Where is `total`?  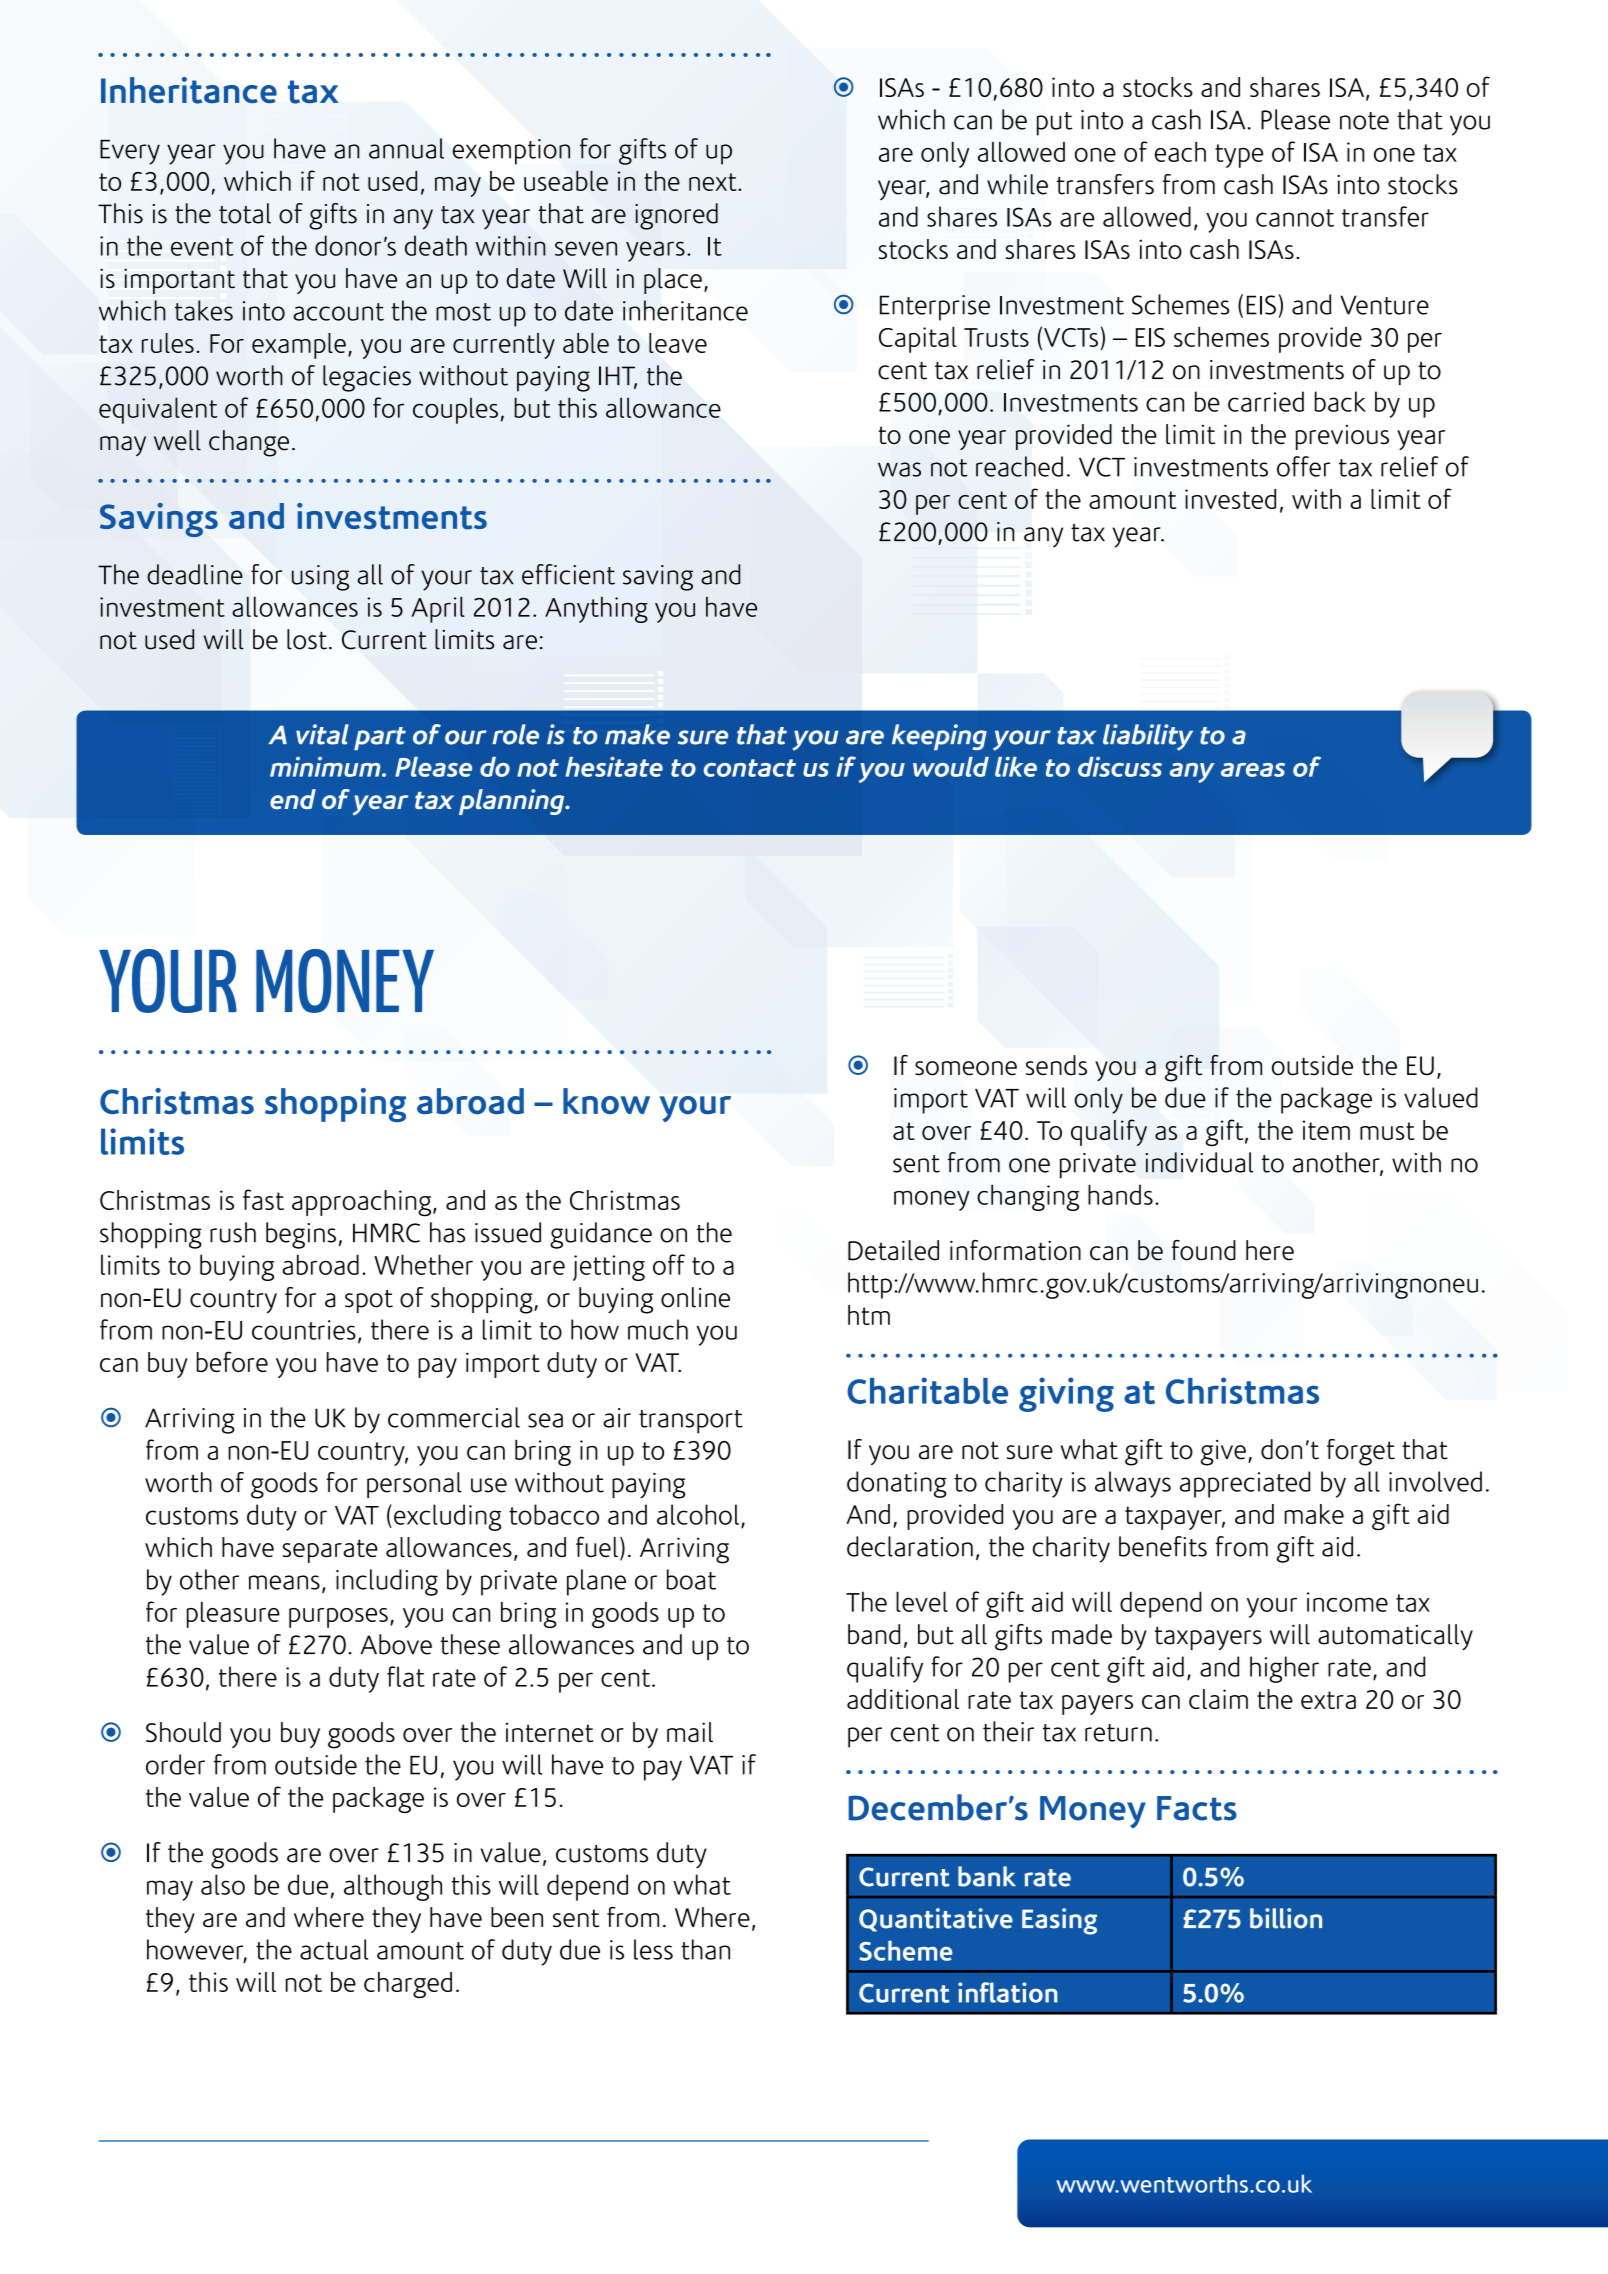 total is located at coordinates (245, 213).
